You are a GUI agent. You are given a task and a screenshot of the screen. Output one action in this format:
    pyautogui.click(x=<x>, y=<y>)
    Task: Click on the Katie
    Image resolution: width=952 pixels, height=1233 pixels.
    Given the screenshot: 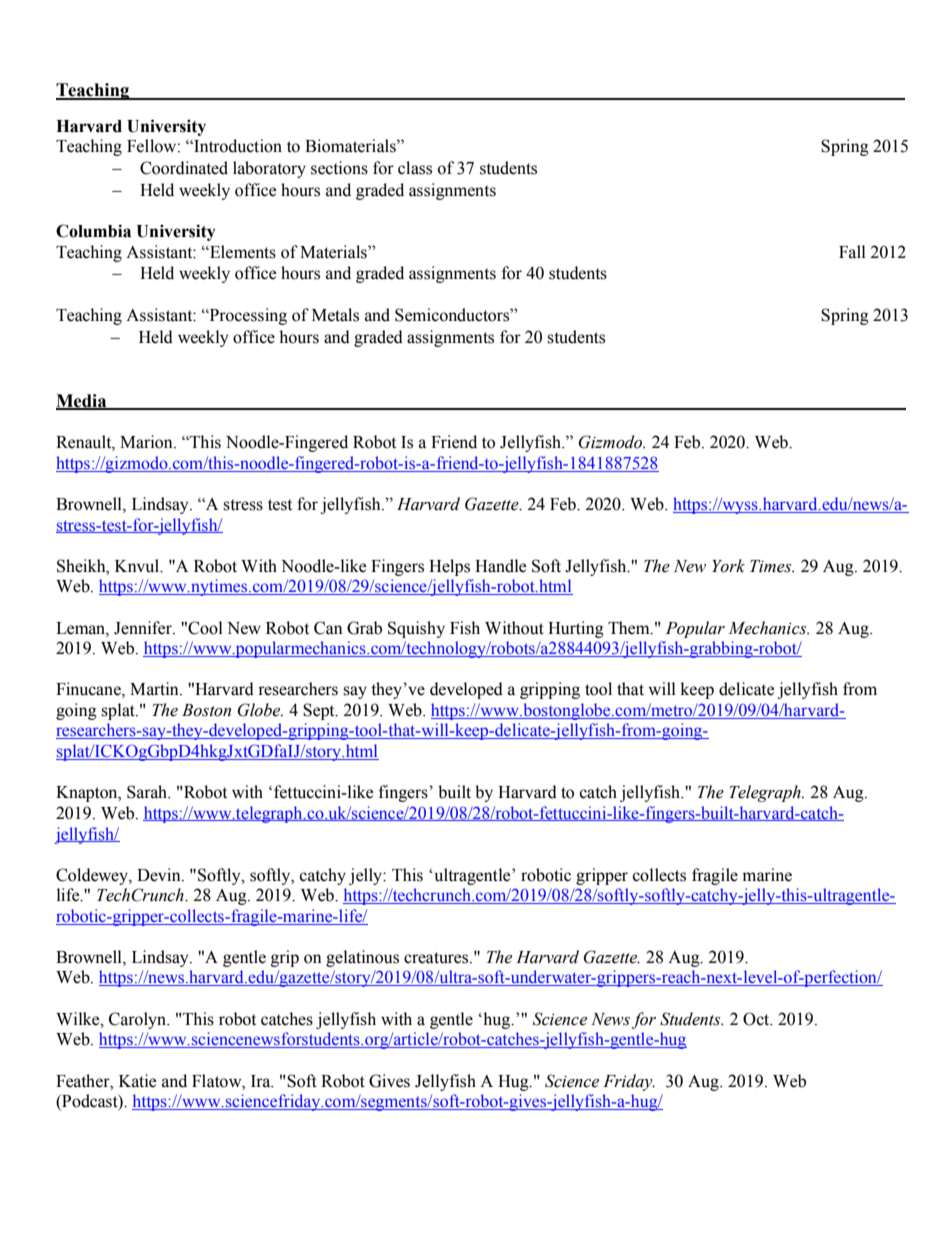 What is the action you would take?
    pyautogui.click(x=137, y=1081)
